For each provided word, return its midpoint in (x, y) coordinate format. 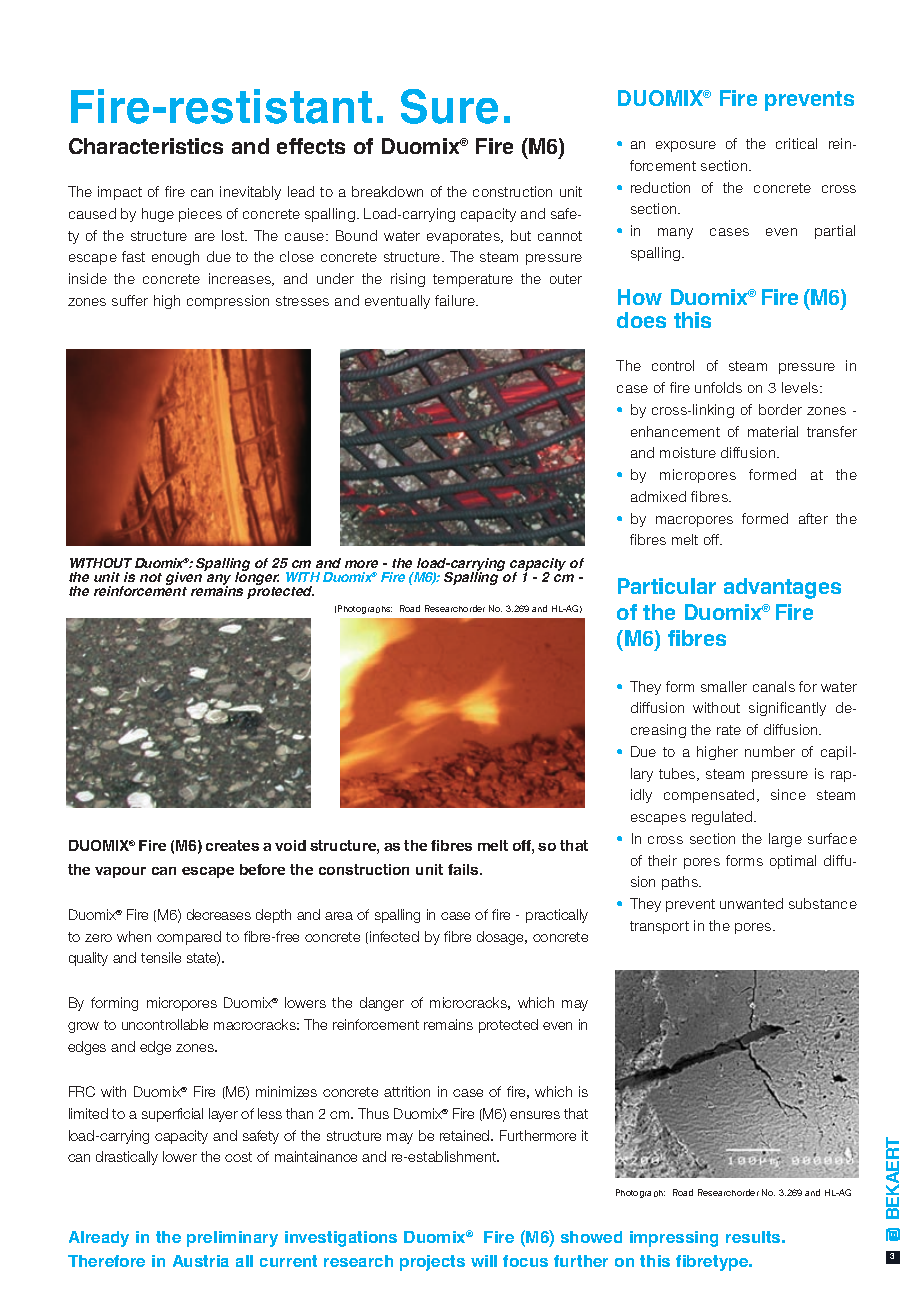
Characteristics (146, 146)
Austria (201, 1261)
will (484, 1261)
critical (796, 143)
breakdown (387, 191)
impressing (674, 1239)
